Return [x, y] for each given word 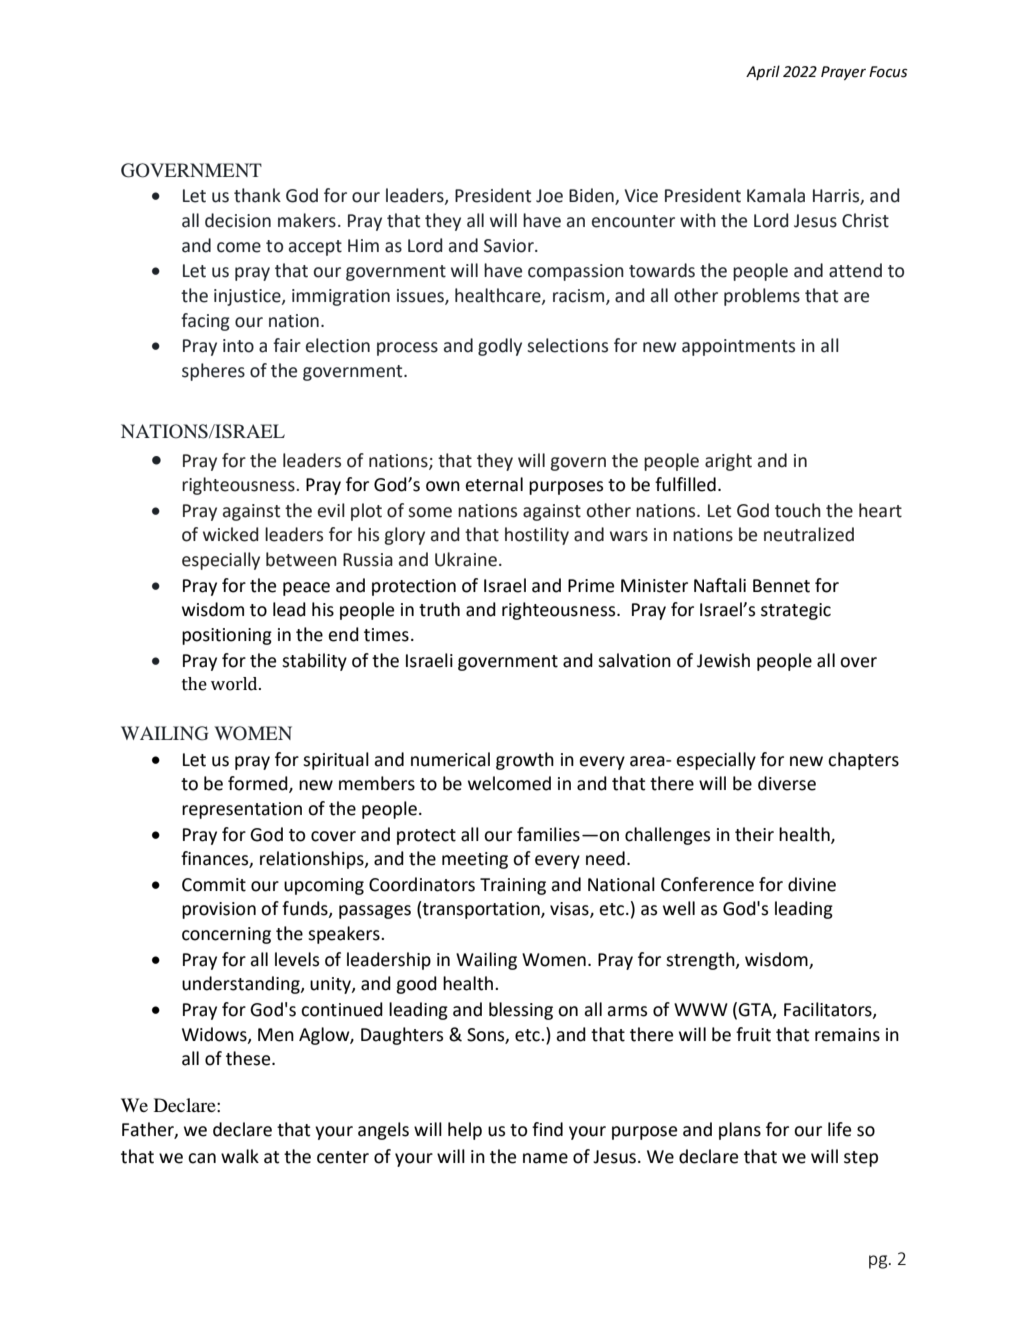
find [547, 1129]
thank [257, 195]
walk [240, 1156]
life [839, 1129]
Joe [549, 196]
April [763, 72]
